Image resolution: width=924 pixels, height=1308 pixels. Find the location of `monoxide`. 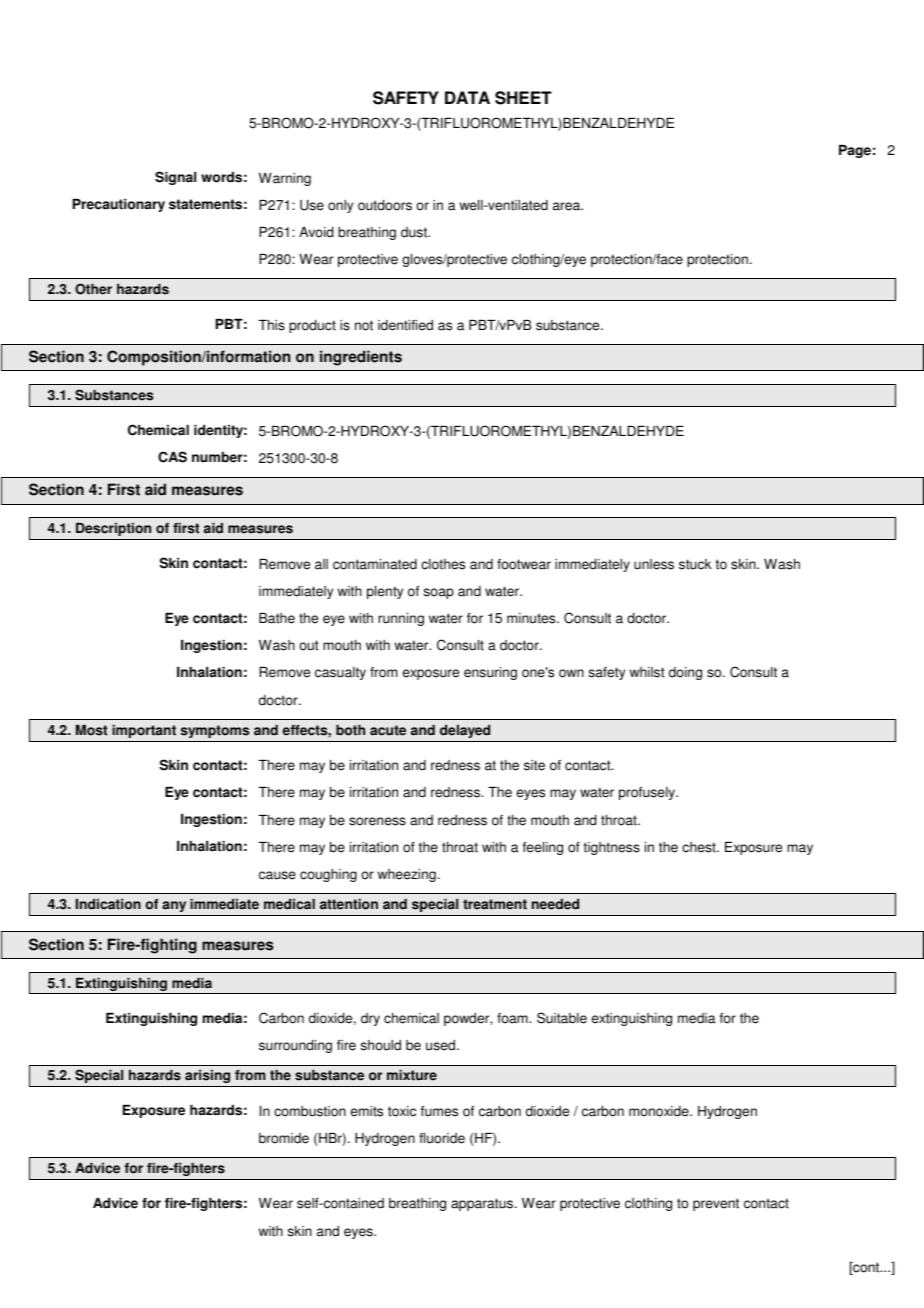

monoxide is located at coordinates (660, 1111).
